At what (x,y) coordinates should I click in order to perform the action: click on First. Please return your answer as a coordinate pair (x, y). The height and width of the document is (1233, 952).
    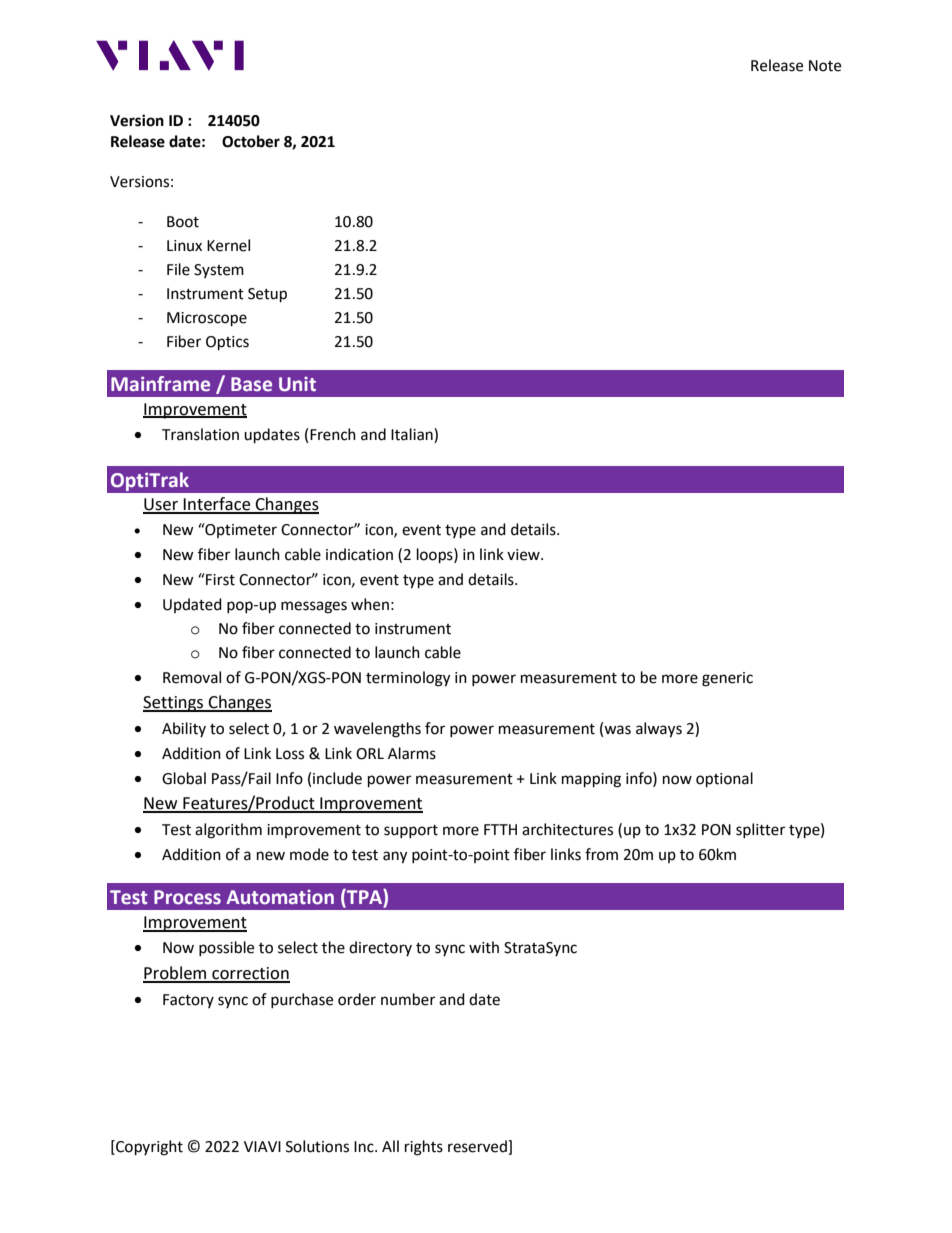
    Looking at the image, I should click on (219, 579).
